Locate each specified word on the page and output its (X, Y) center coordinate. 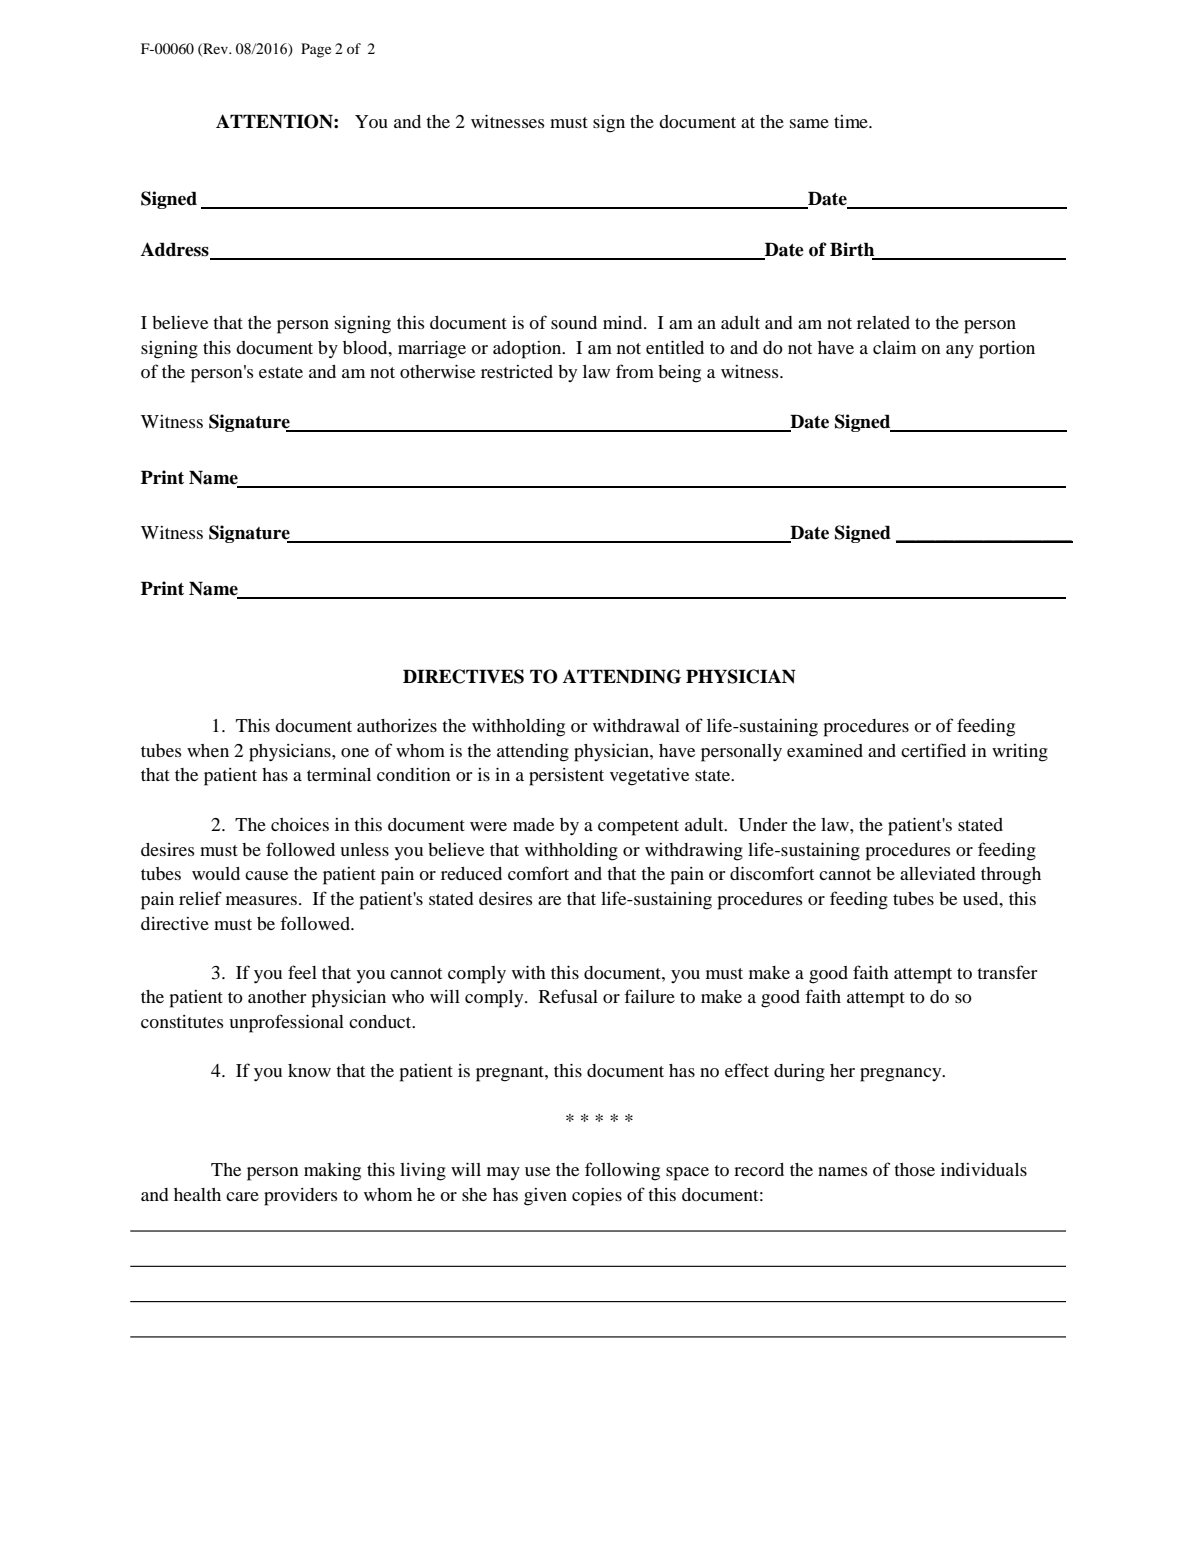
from (635, 371)
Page (316, 50)
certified (933, 750)
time (852, 121)
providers (301, 1197)
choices (300, 824)
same (809, 123)
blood (366, 347)
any (960, 352)
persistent (566, 777)
